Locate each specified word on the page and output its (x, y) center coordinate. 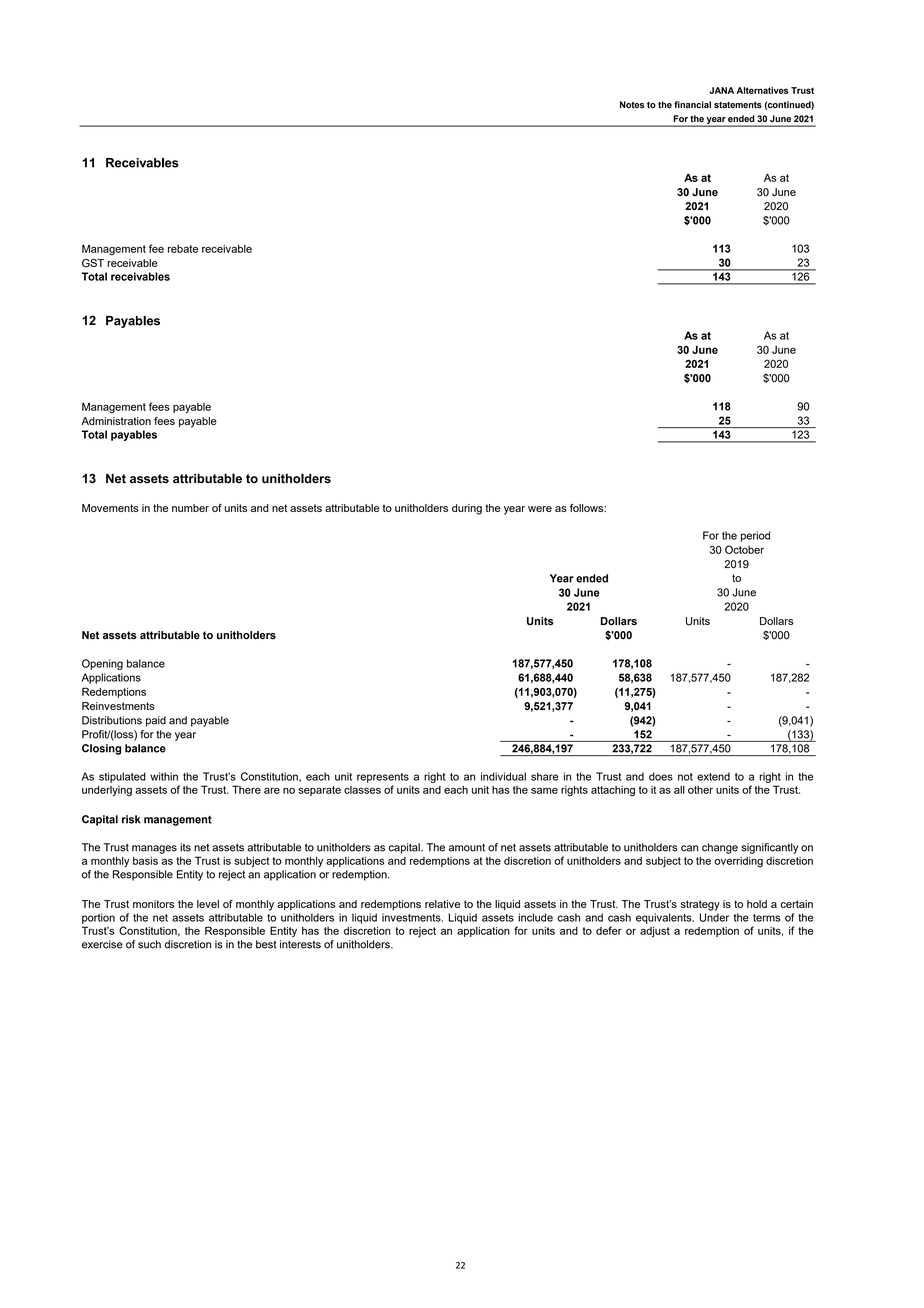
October (744, 549)
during (467, 509)
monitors (153, 904)
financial (692, 104)
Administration (116, 421)
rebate (183, 249)
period (755, 536)
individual (503, 776)
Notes (632, 104)
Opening (102, 664)
